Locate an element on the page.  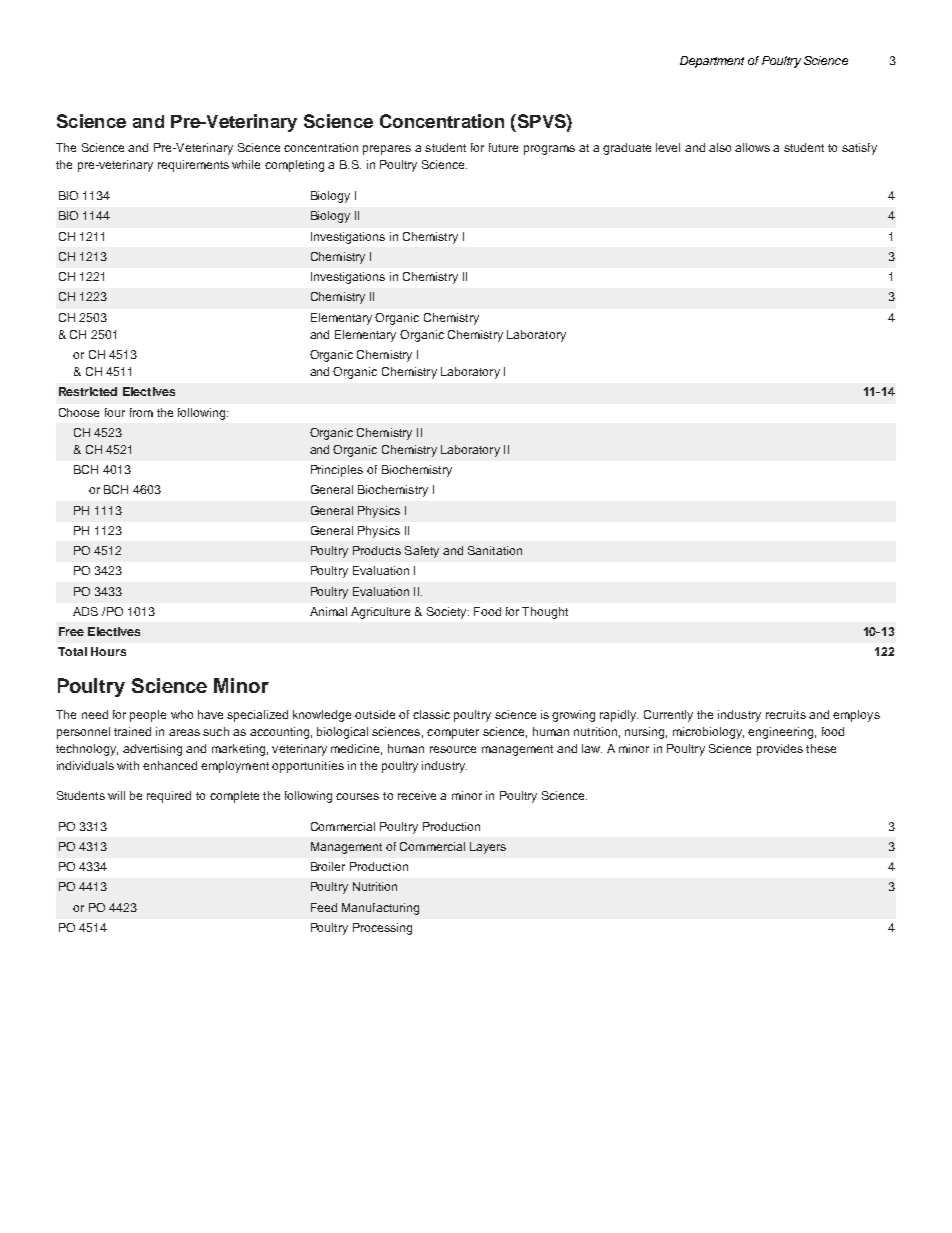
Sanitation is located at coordinates (495, 550).
